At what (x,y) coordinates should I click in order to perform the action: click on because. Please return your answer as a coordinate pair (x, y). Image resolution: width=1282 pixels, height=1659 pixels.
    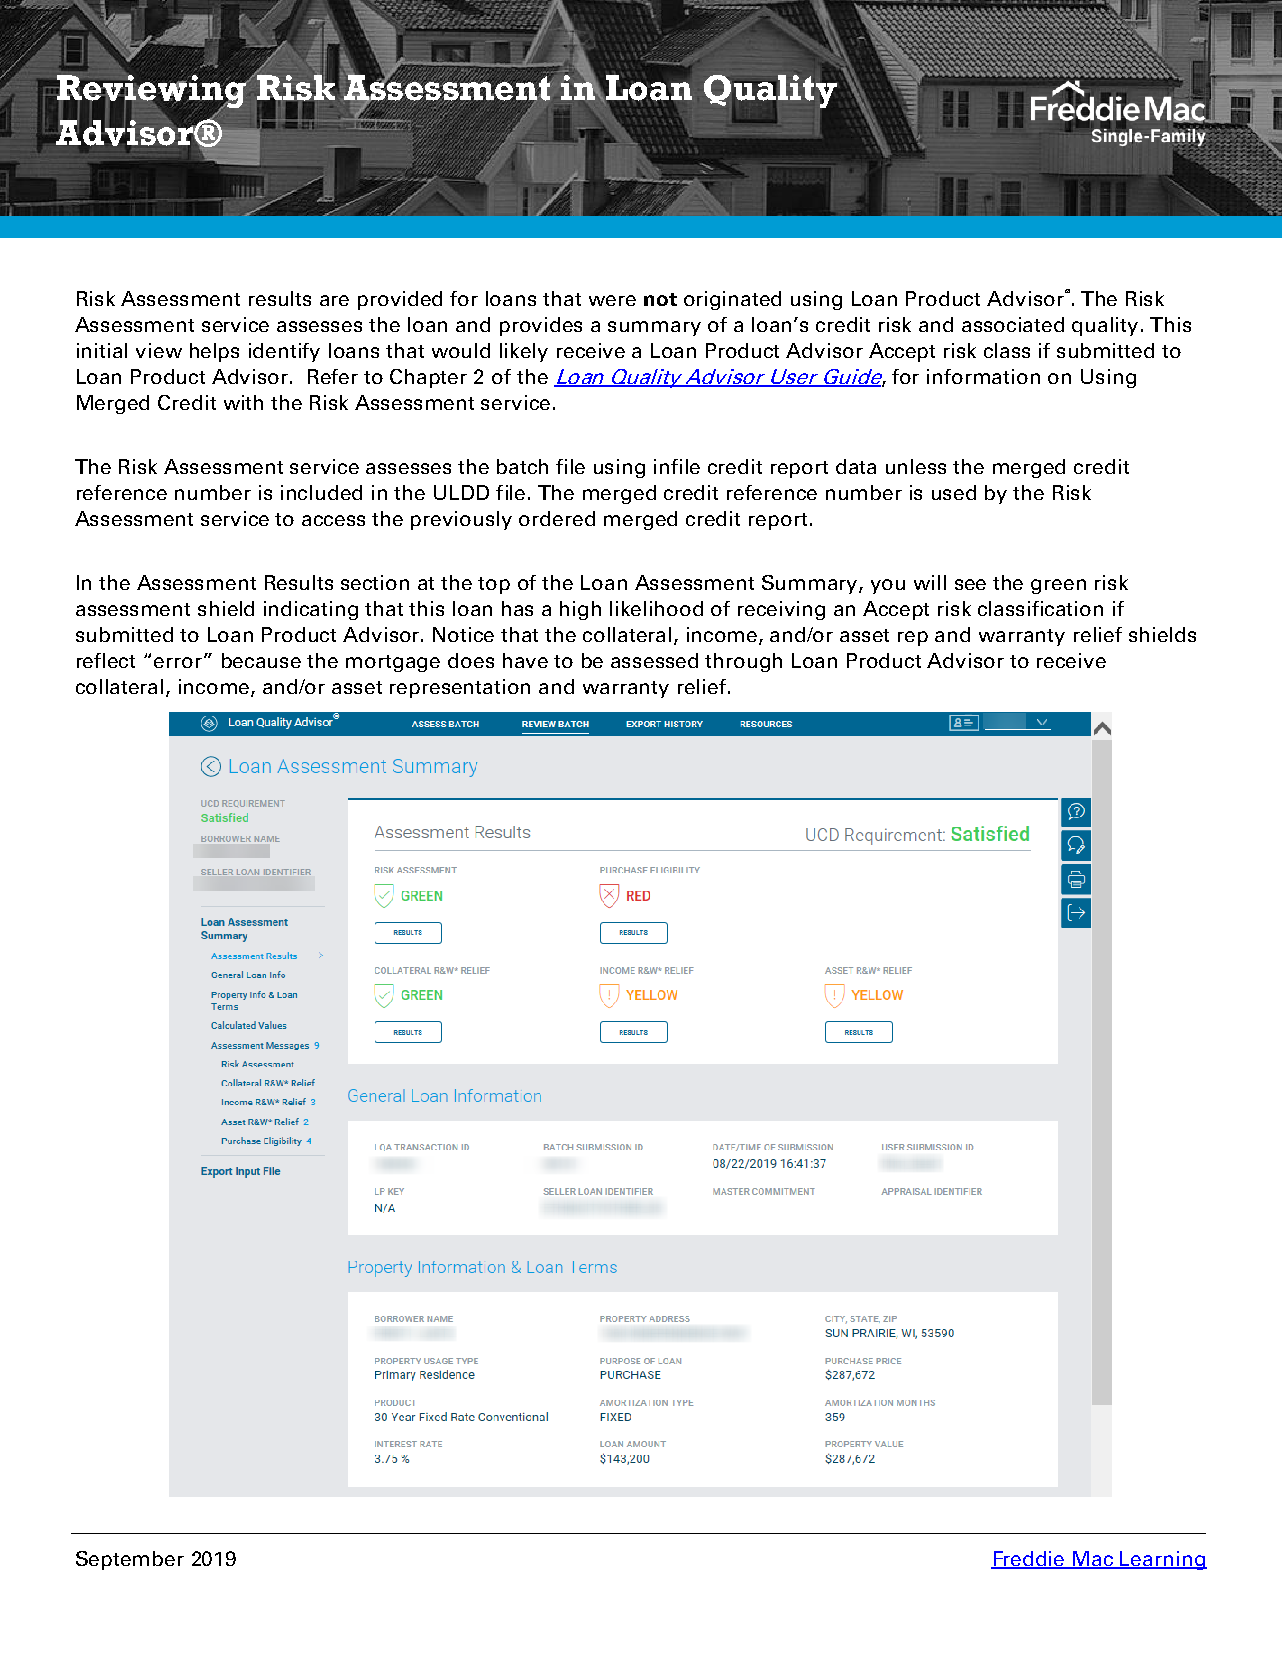
    Looking at the image, I should click on (261, 660).
